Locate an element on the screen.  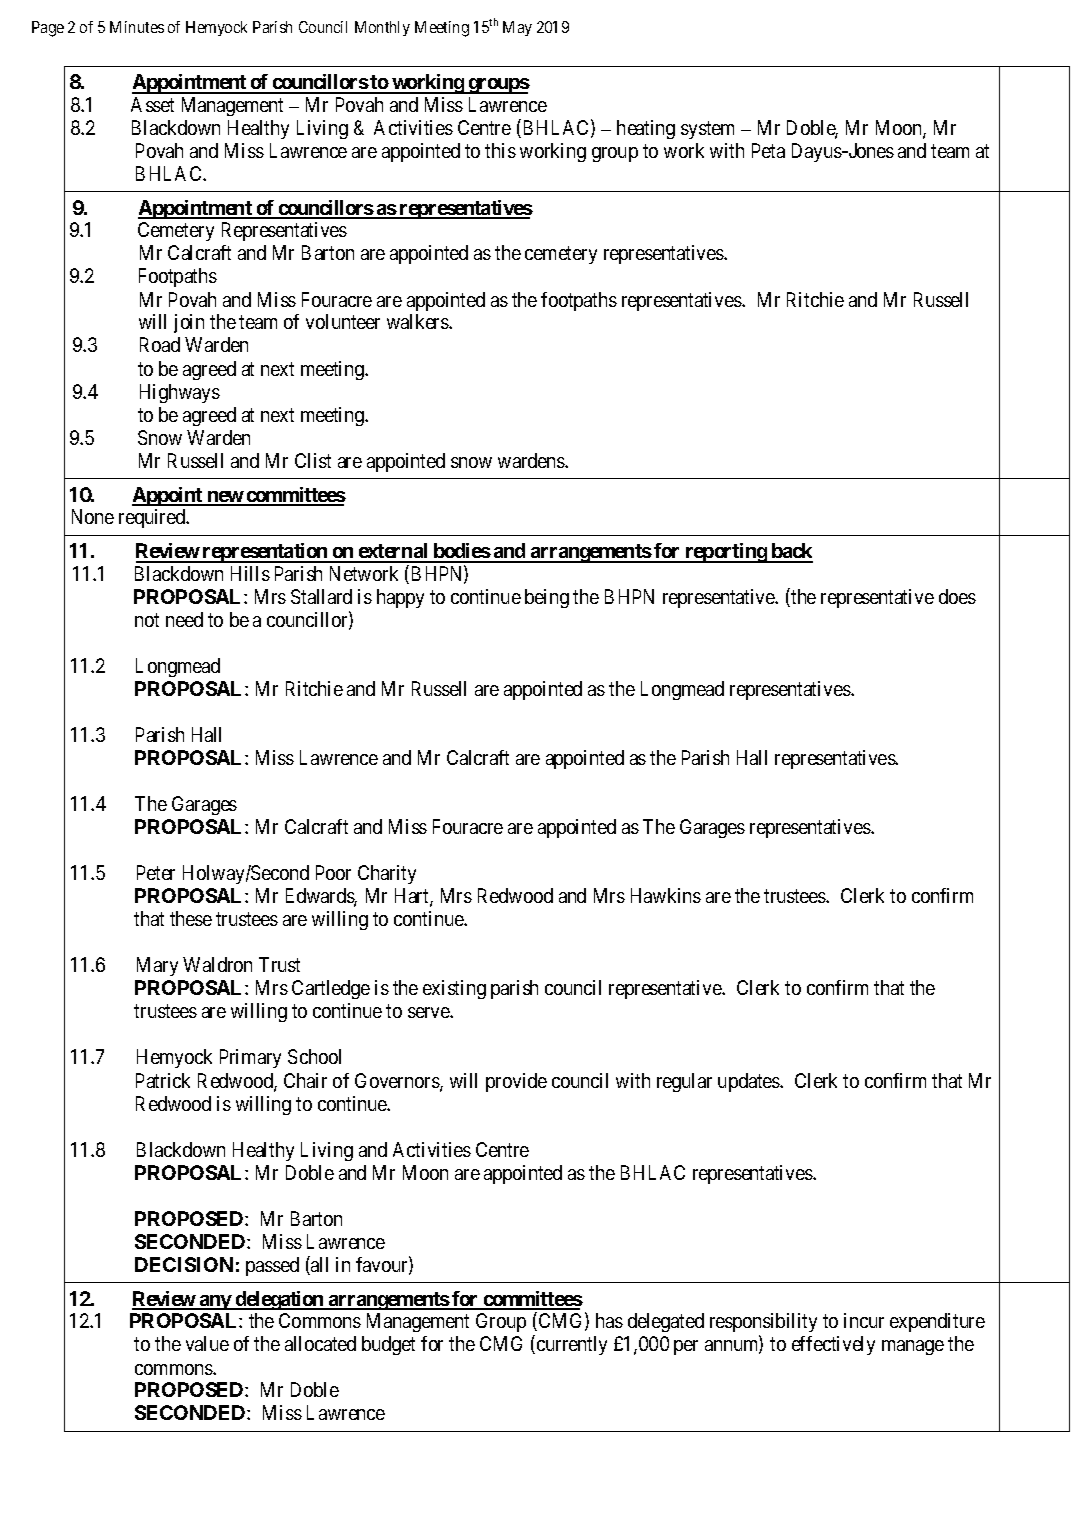
May is located at coordinates (517, 28).
